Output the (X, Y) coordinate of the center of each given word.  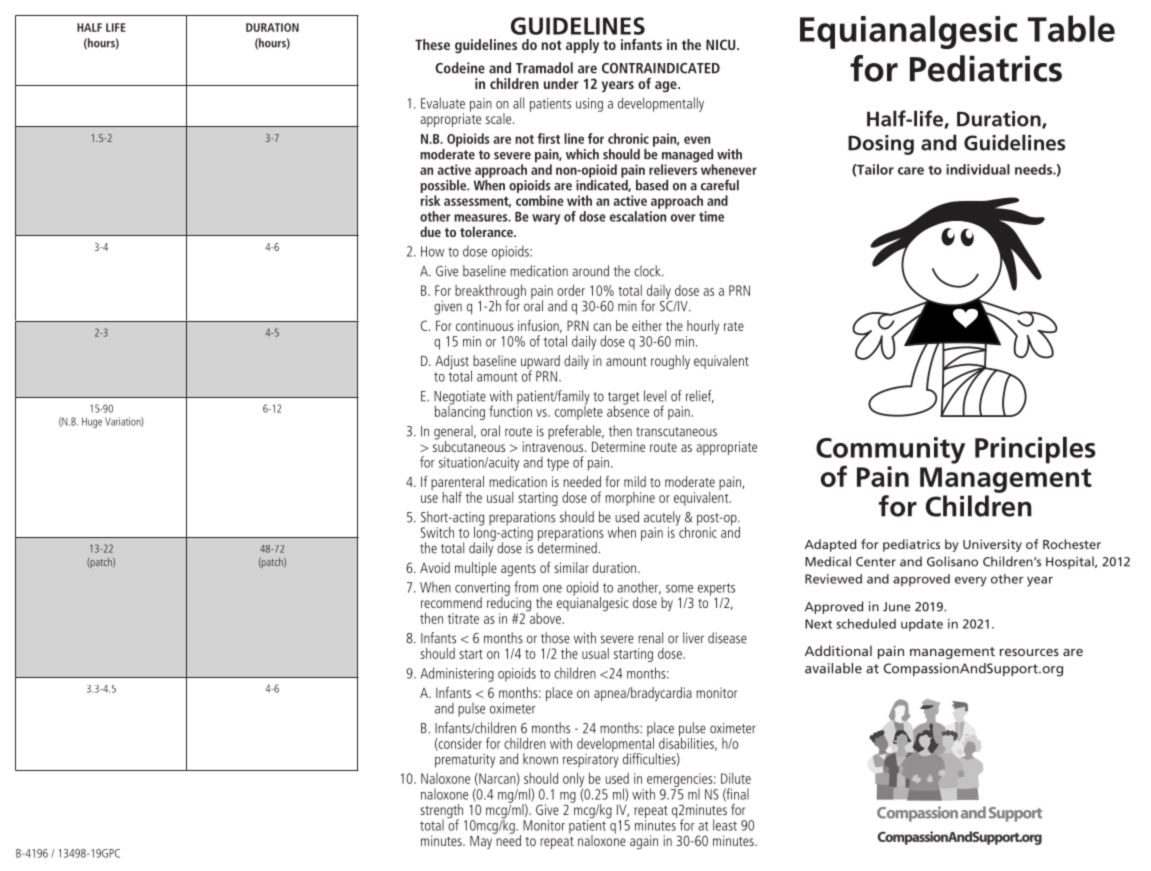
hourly (702, 328)
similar (571, 567)
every (971, 582)
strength (443, 812)
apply (582, 46)
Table (1071, 28)
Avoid (435, 567)
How (433, 251)
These (432, 44)
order (571, 290)
